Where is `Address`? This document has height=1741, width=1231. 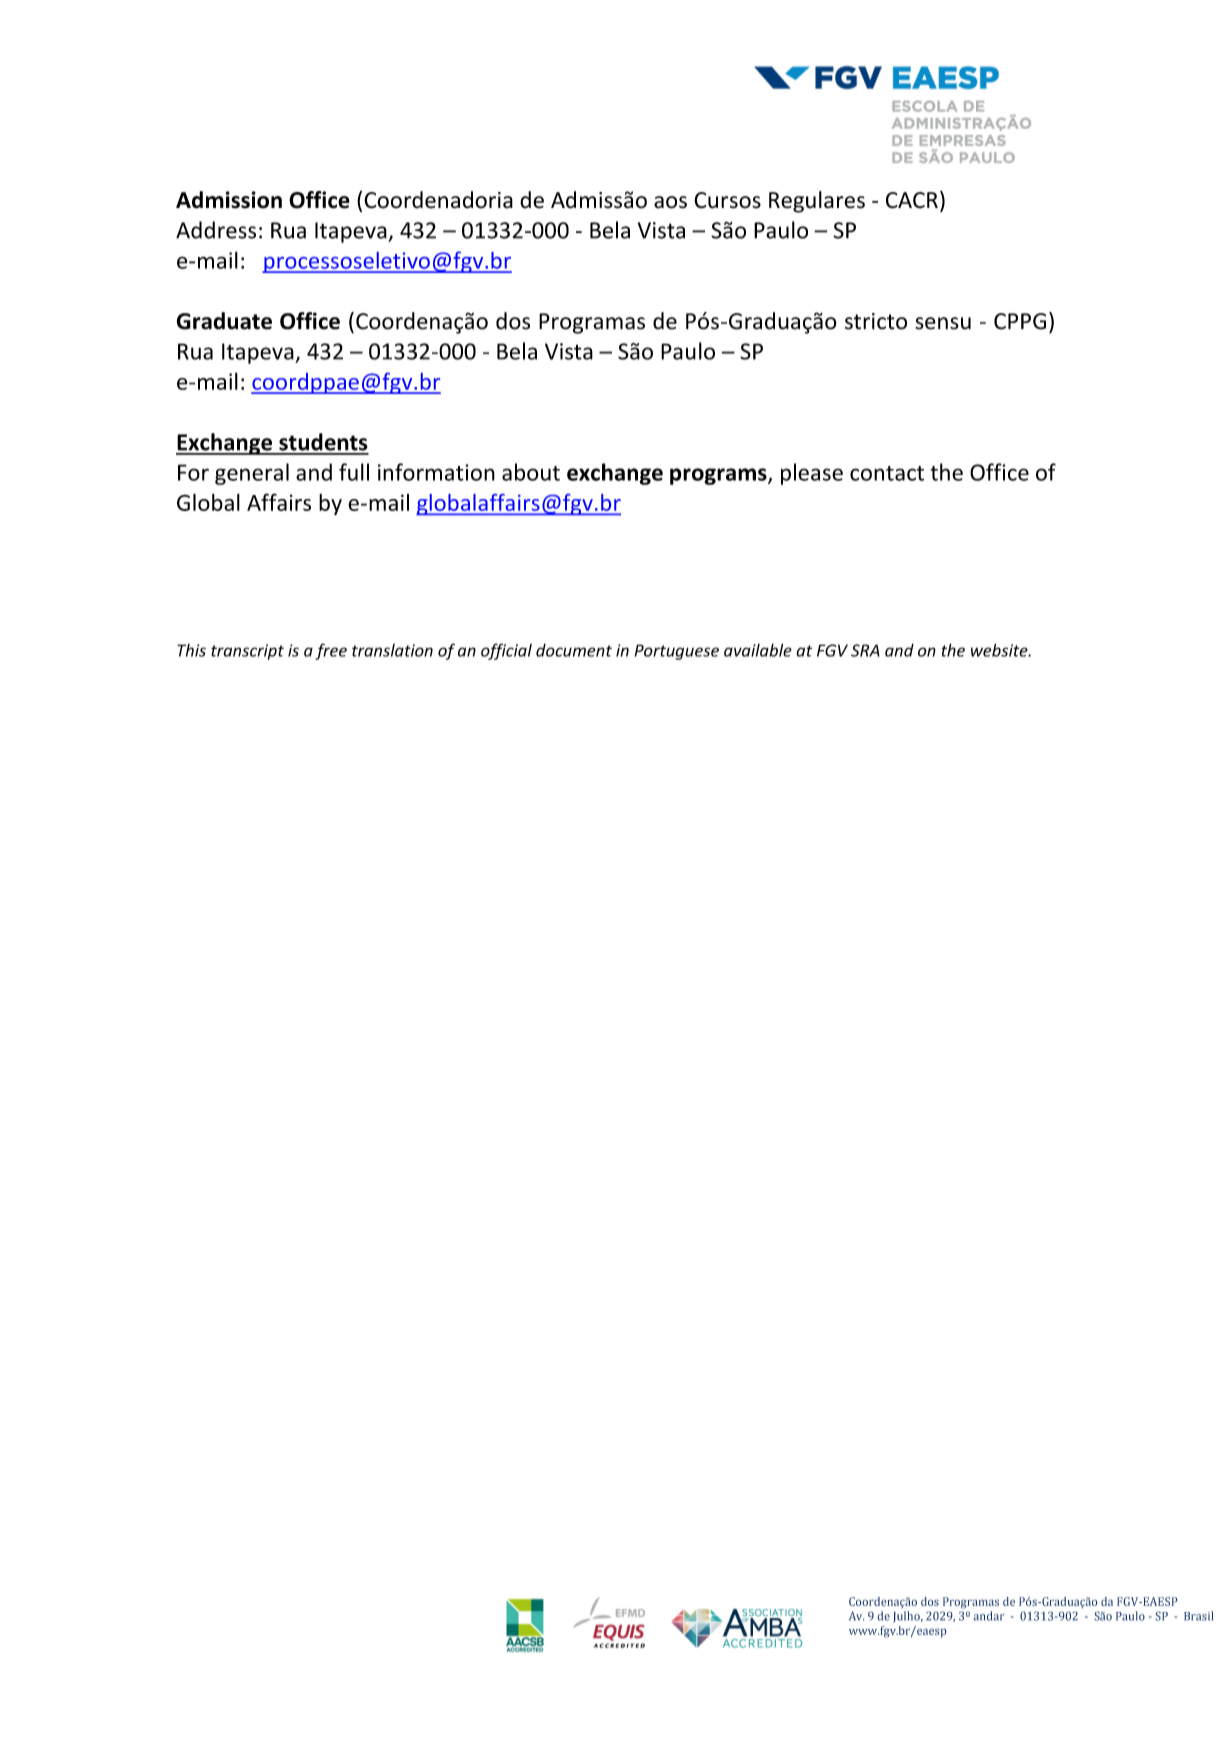
Address is located at coordinates (216, 230).
